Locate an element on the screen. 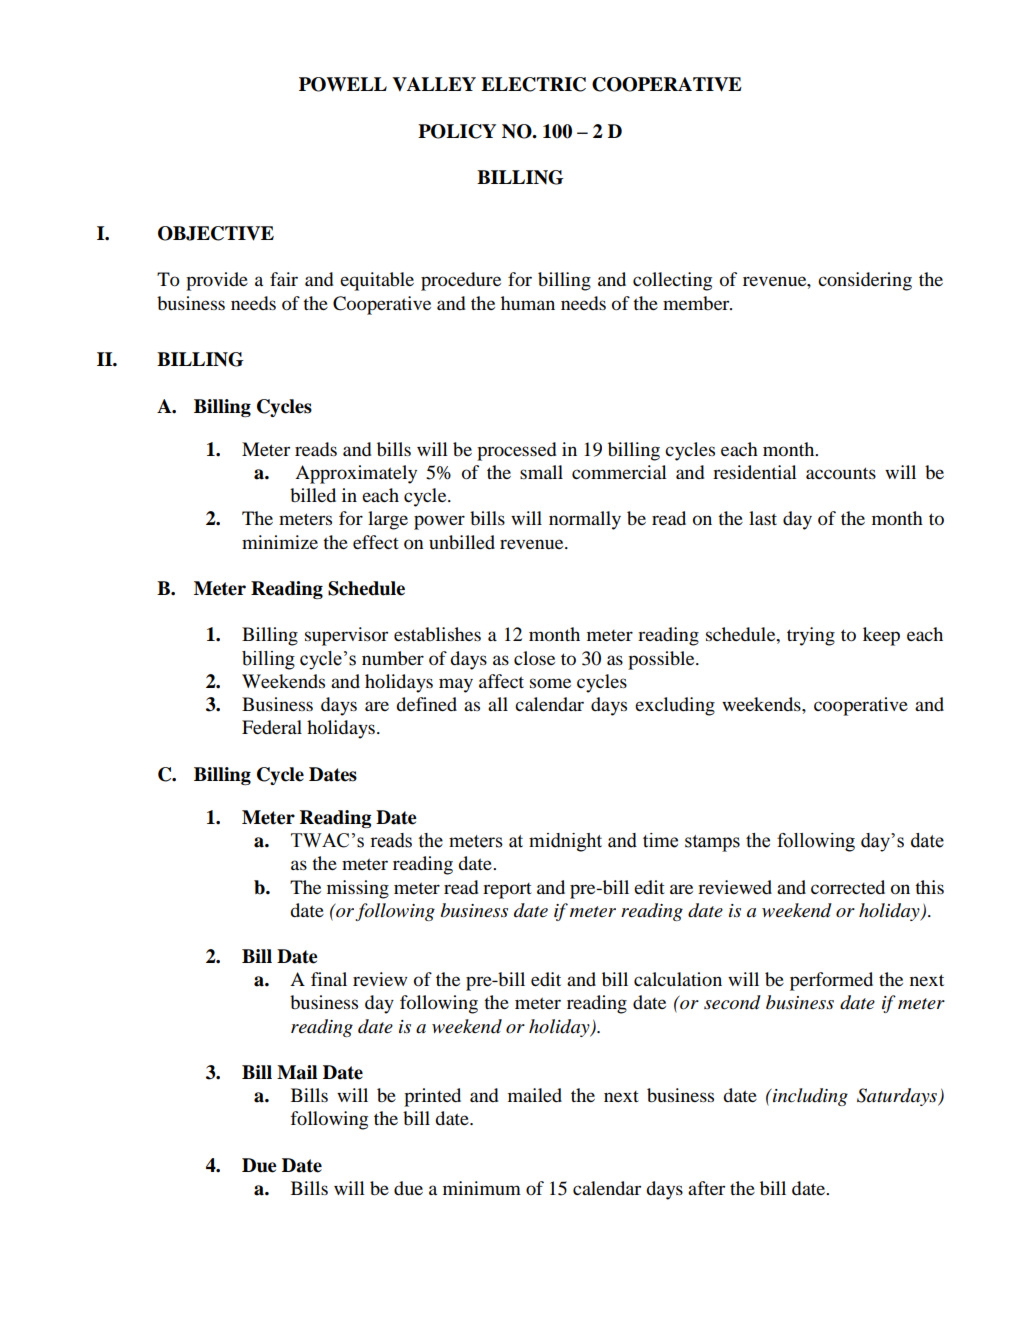  fair is located at coordinates (284, 279).
